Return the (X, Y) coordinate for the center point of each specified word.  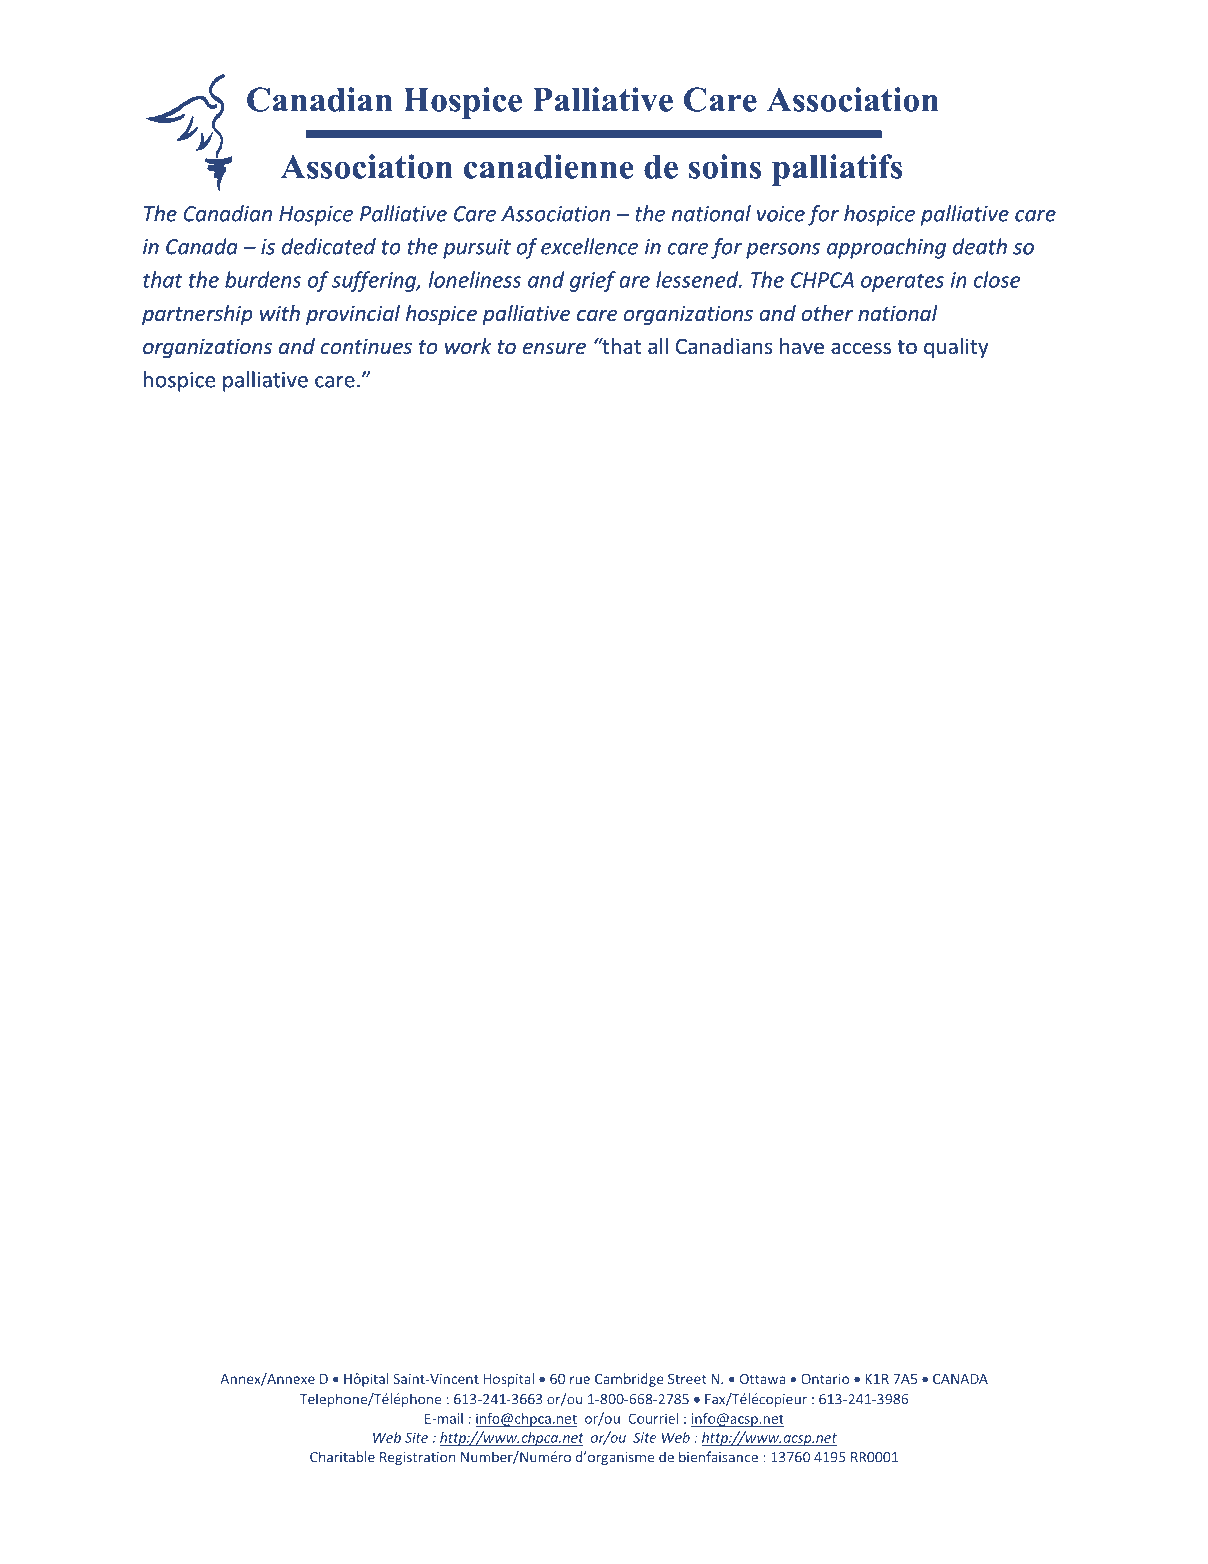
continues (366, 346)
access (861, 348)
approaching (886, 248)
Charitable (342, 1457)
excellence (589, 246)
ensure (554, 348)
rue (580, 1380)
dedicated (329, 246)
